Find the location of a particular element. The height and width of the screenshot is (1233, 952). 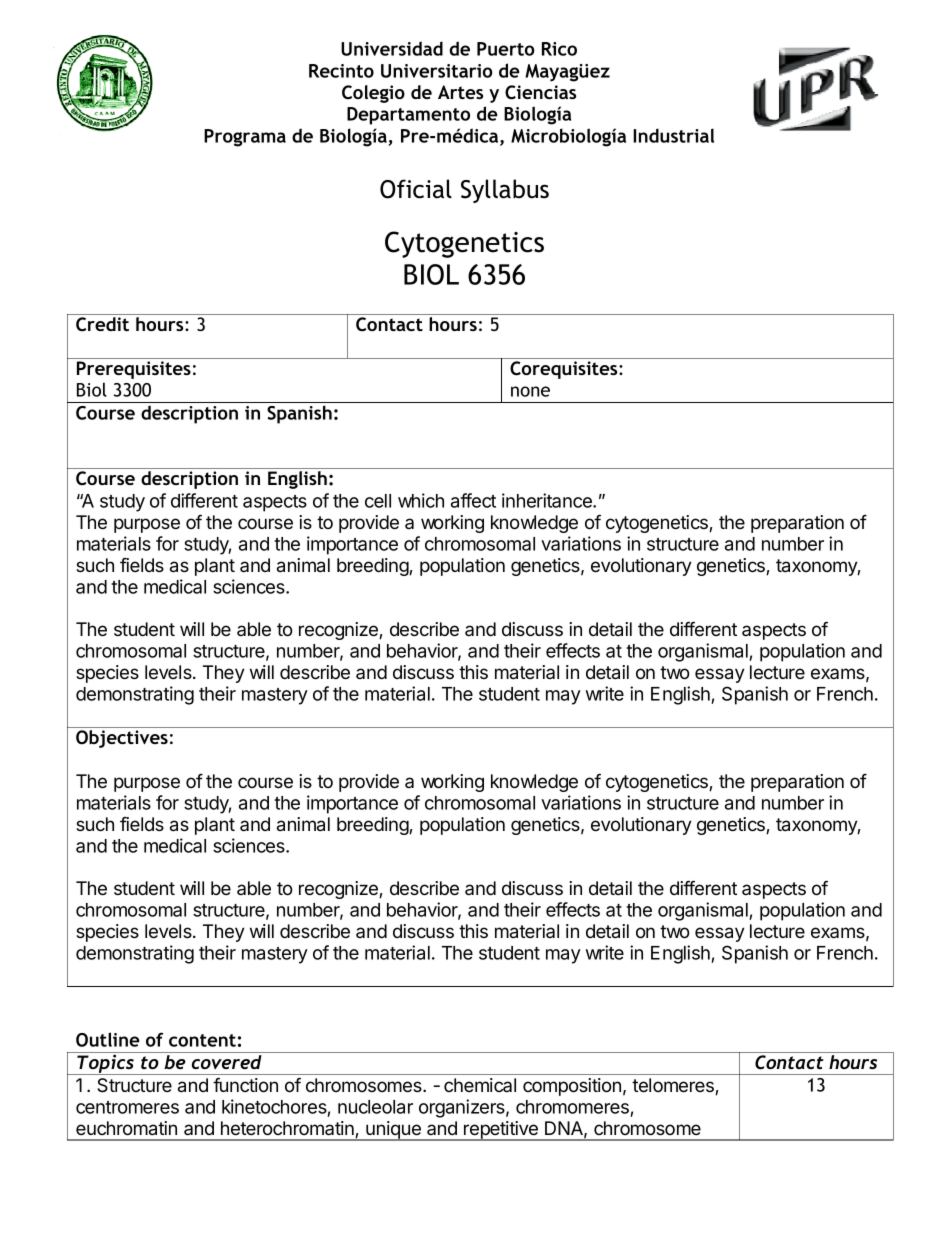

centromeres is located at coordinates (127, 1107).
